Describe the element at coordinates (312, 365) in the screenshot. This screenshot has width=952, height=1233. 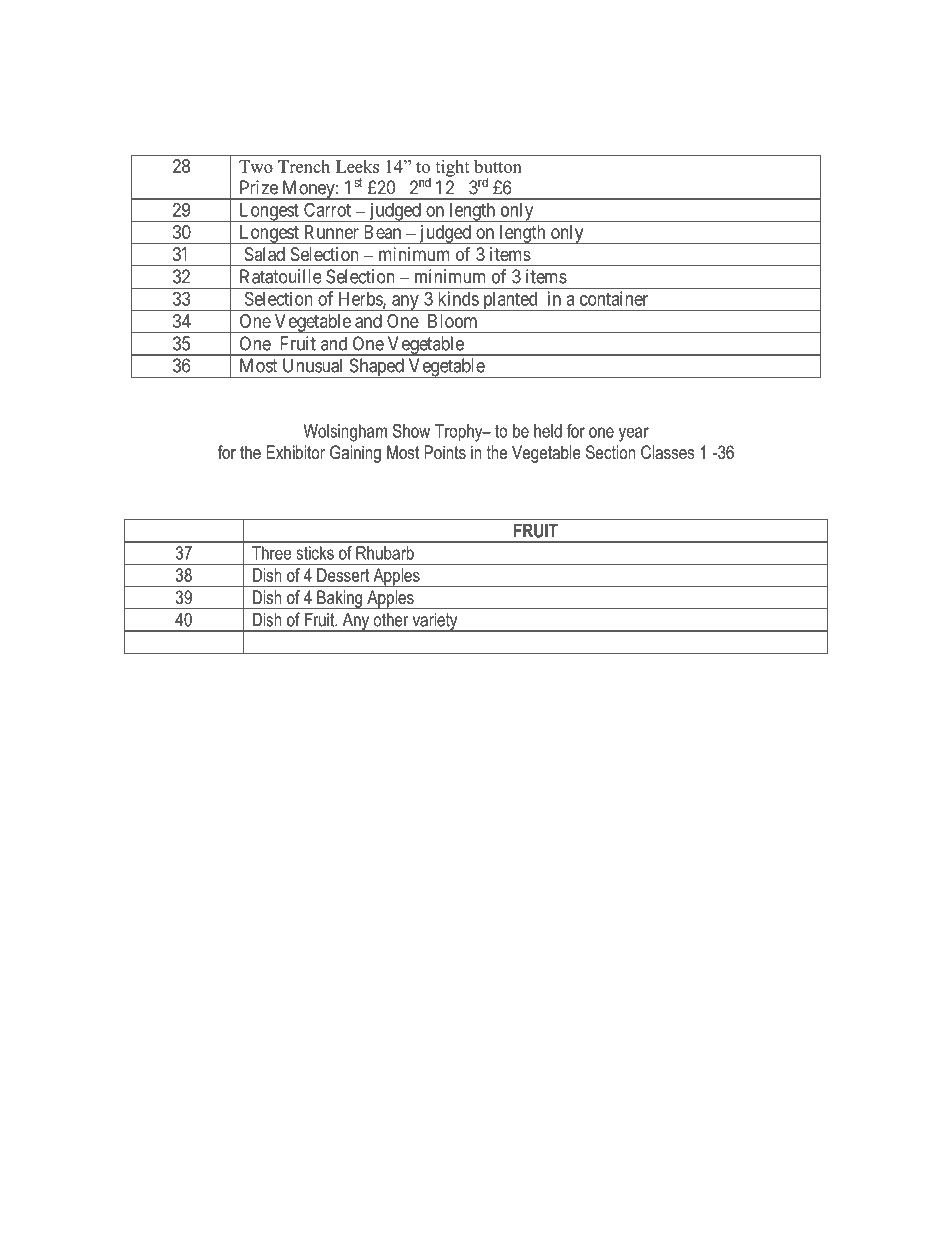
I see `Unusual` at that location.
